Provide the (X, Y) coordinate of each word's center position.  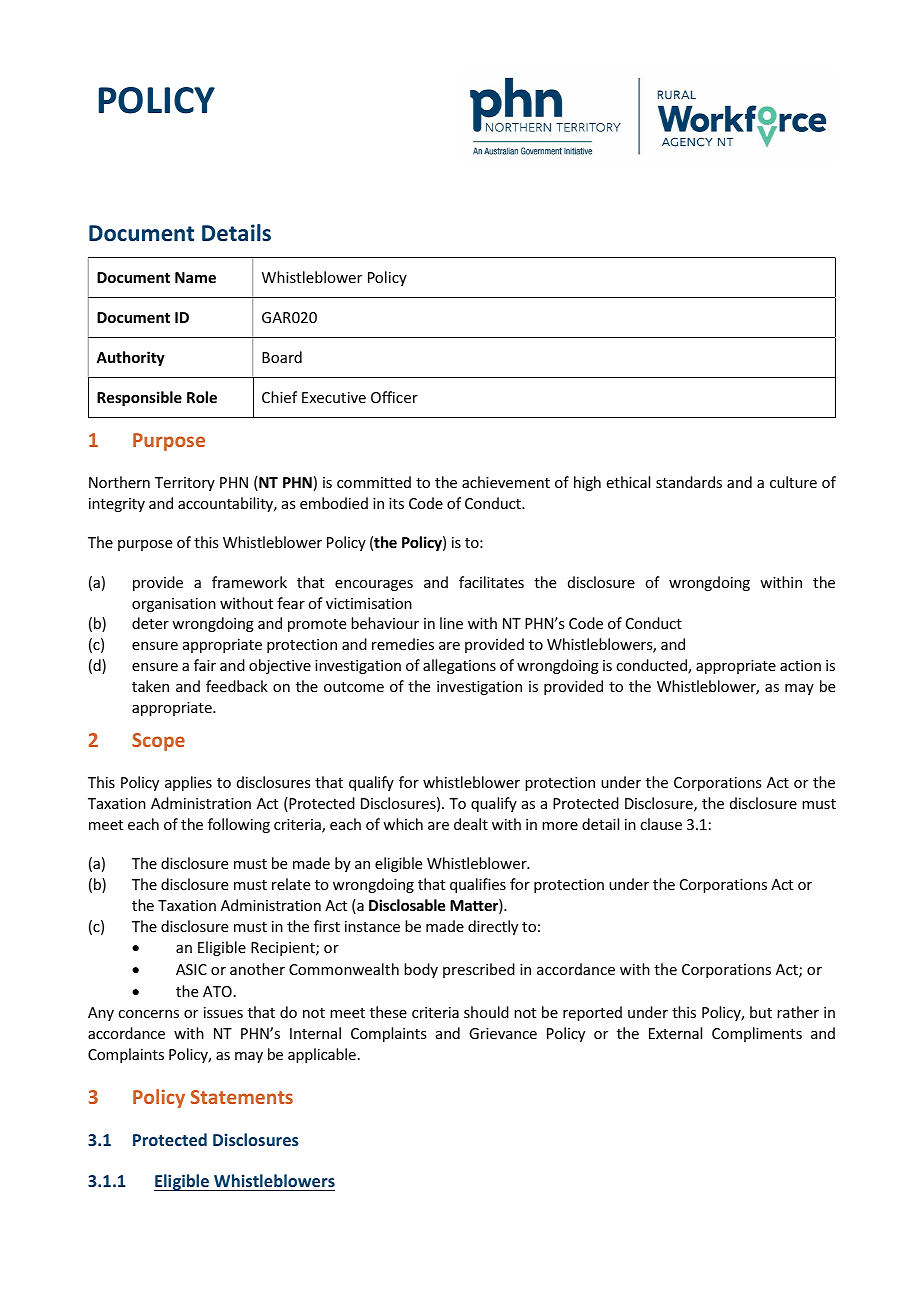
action (800, 665)
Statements (242, 1097)
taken (150, 686)
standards (689, 482)
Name (195, 277)
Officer (394, 397)
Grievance (503, 1033)
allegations (459, 666)
